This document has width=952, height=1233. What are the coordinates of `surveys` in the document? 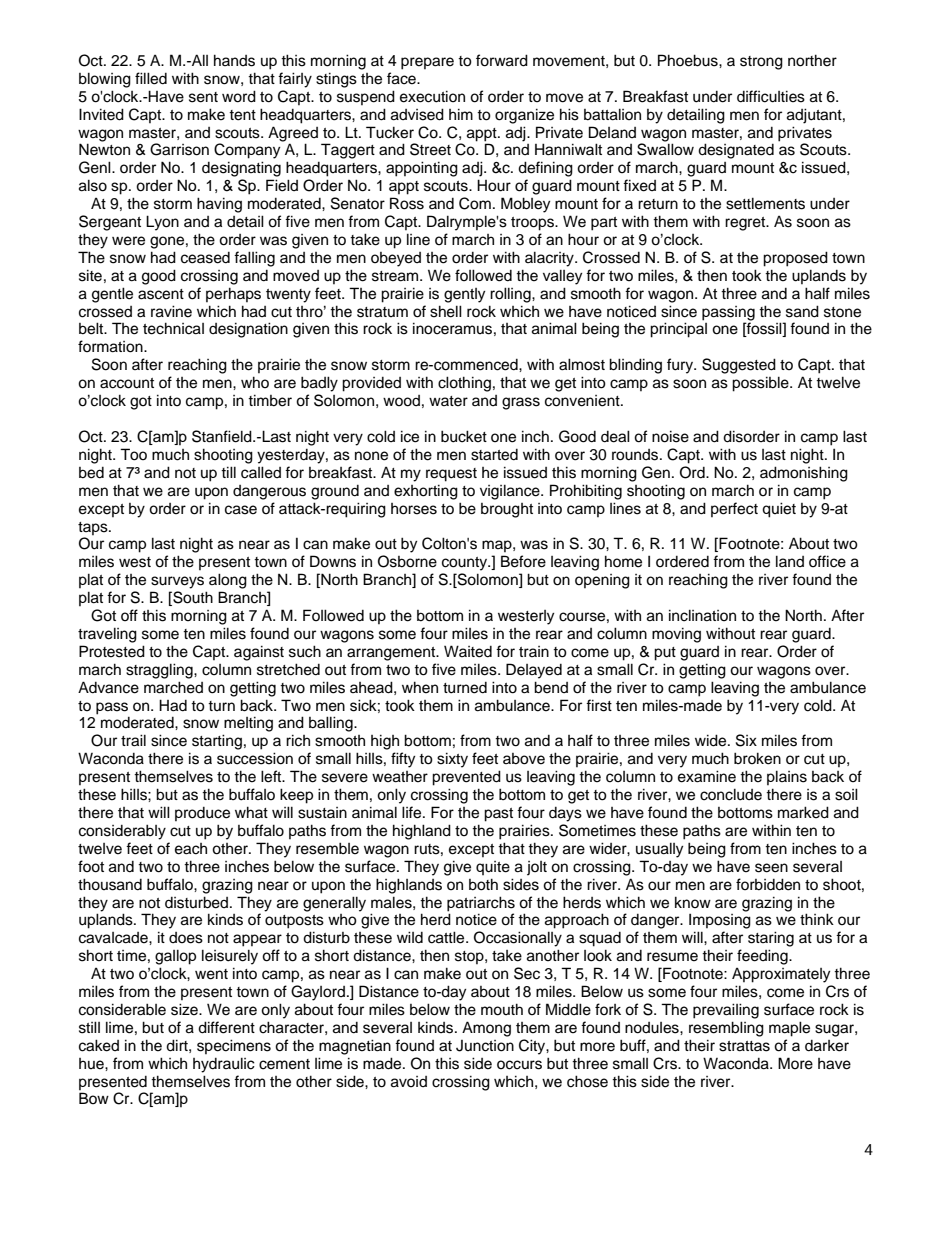 It's located at (177, 582).
